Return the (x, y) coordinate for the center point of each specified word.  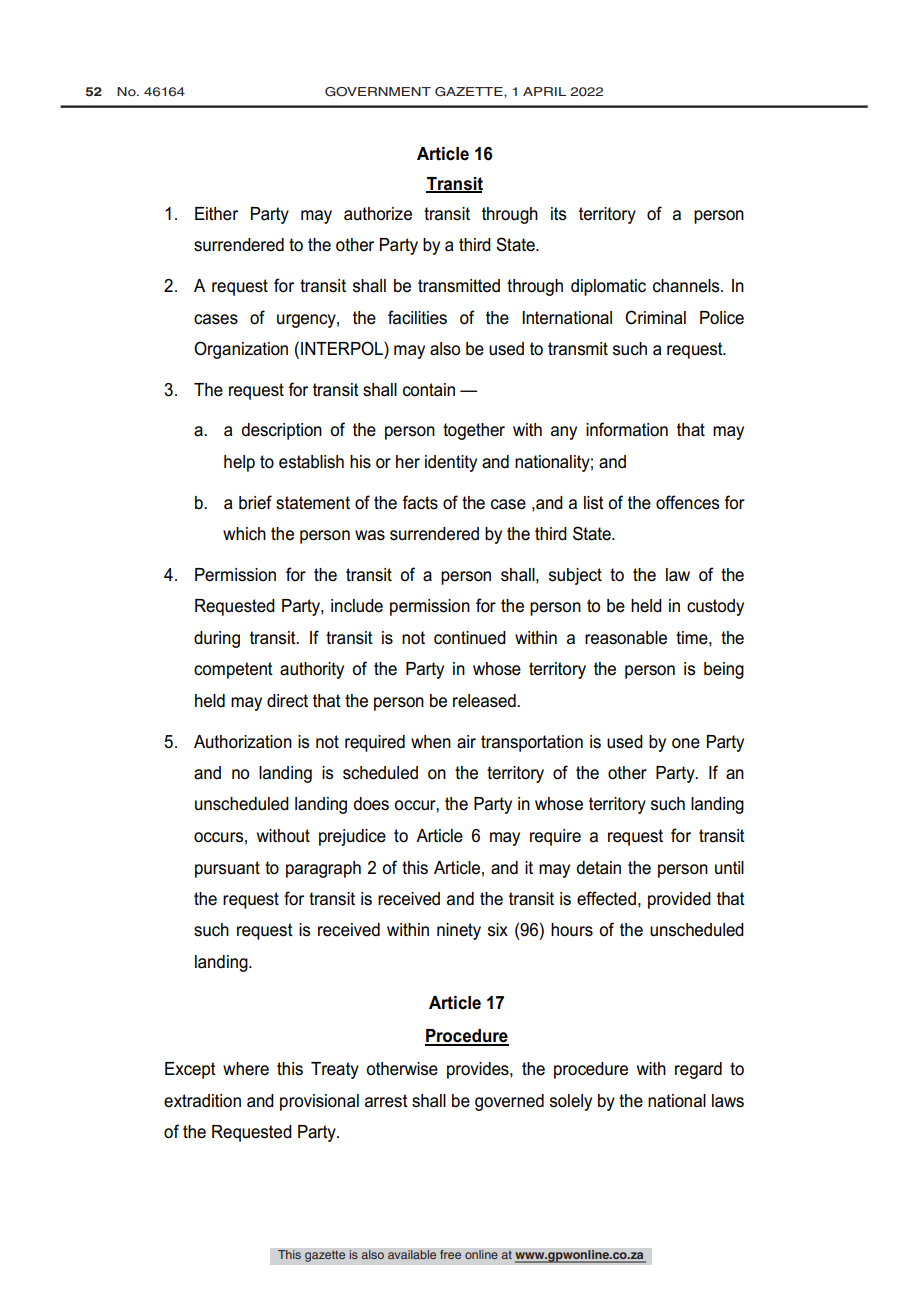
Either (216, 214)
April (544, 91)
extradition (202, 1101)
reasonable (626, 638)
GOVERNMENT (378, 92)
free (451, 1255)
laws (728, 1101)
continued (470, 638)
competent (233, 670)
